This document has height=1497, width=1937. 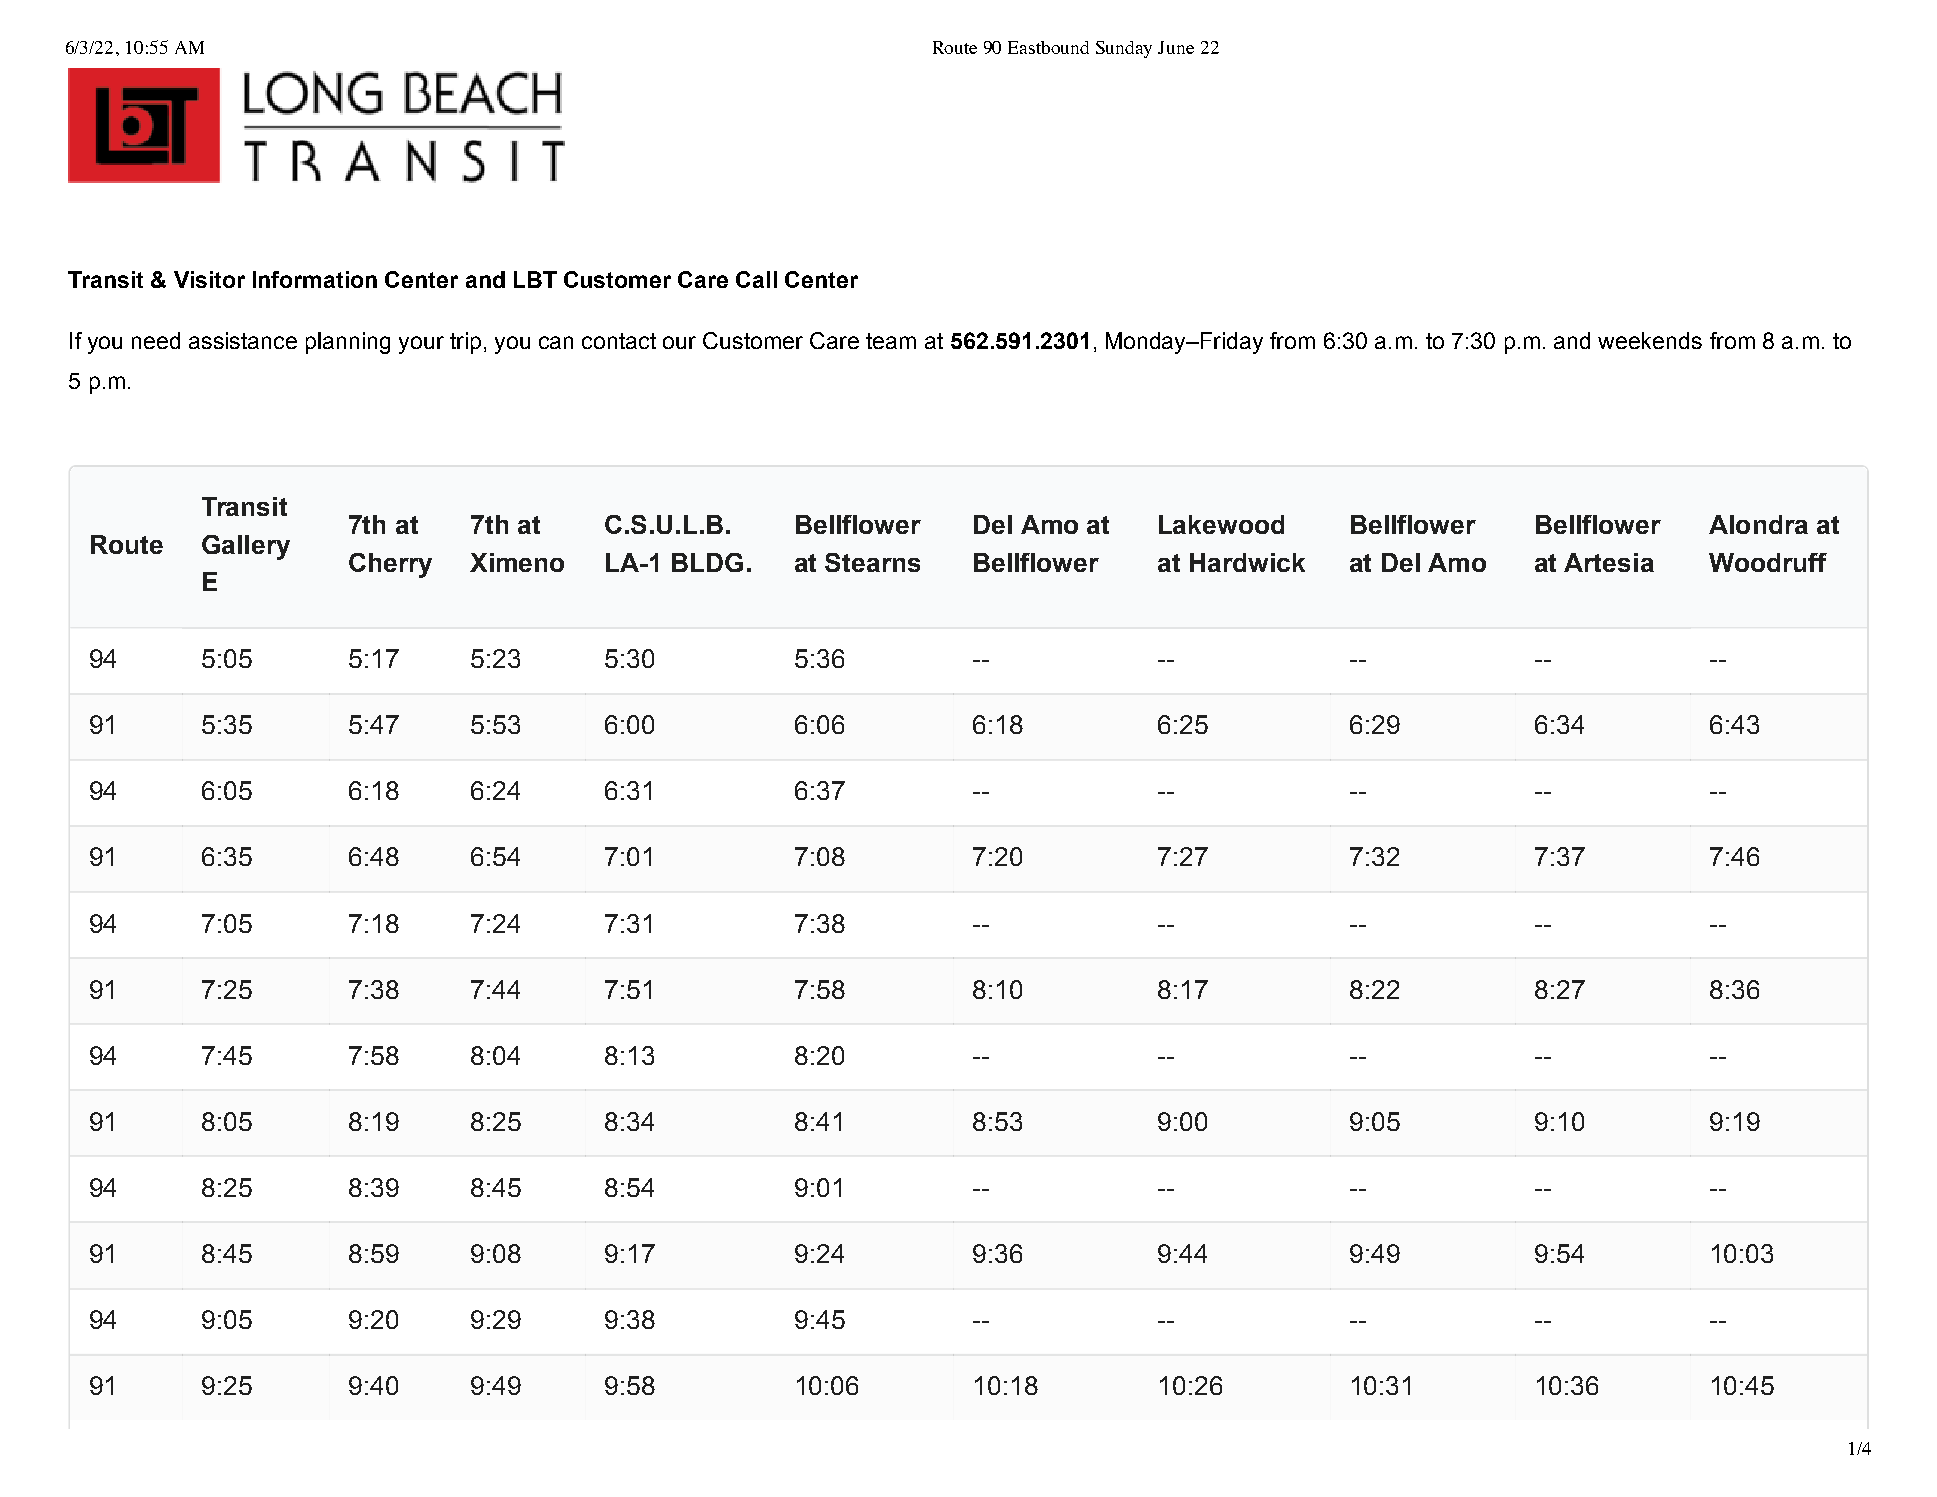 What do you see at coordinates (756, 279) in the document?
I see `Call` at bounding box center [756, 279].
